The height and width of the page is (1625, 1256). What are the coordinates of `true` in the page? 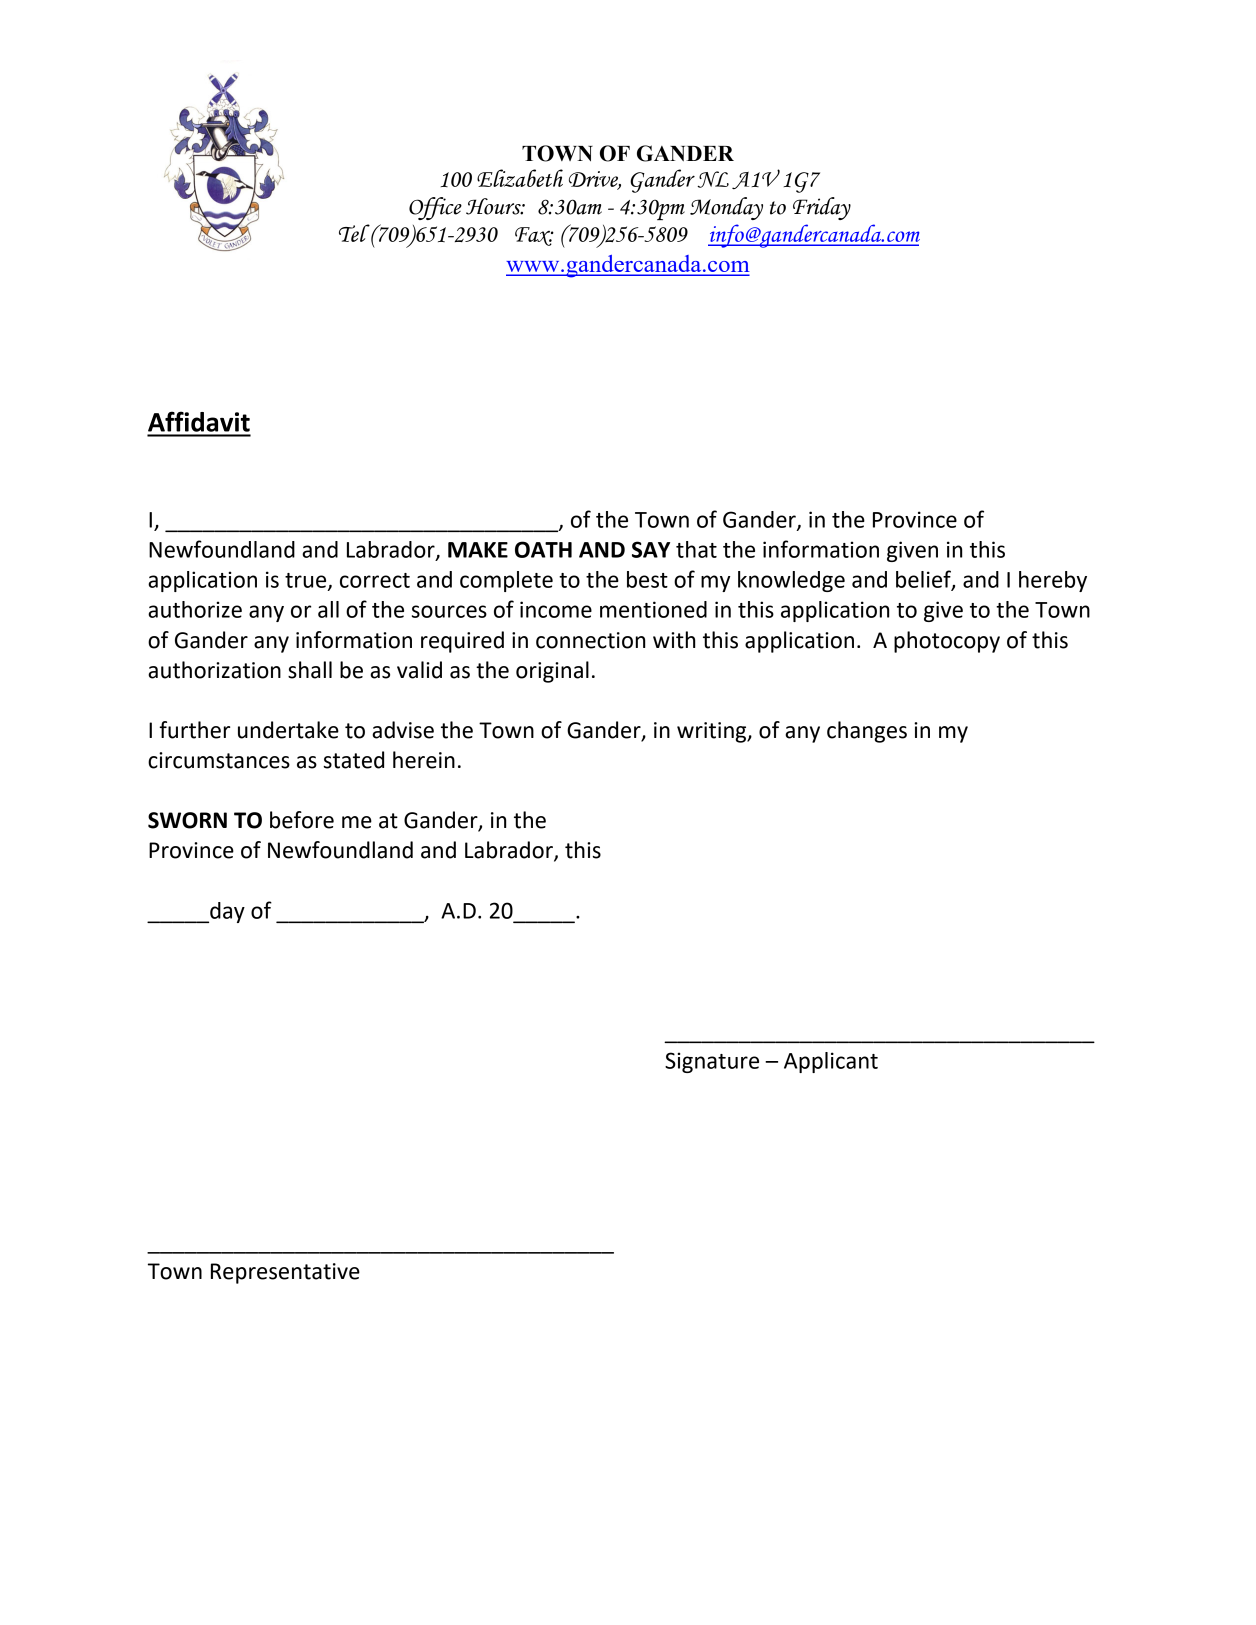 It's located at (307, 581).
